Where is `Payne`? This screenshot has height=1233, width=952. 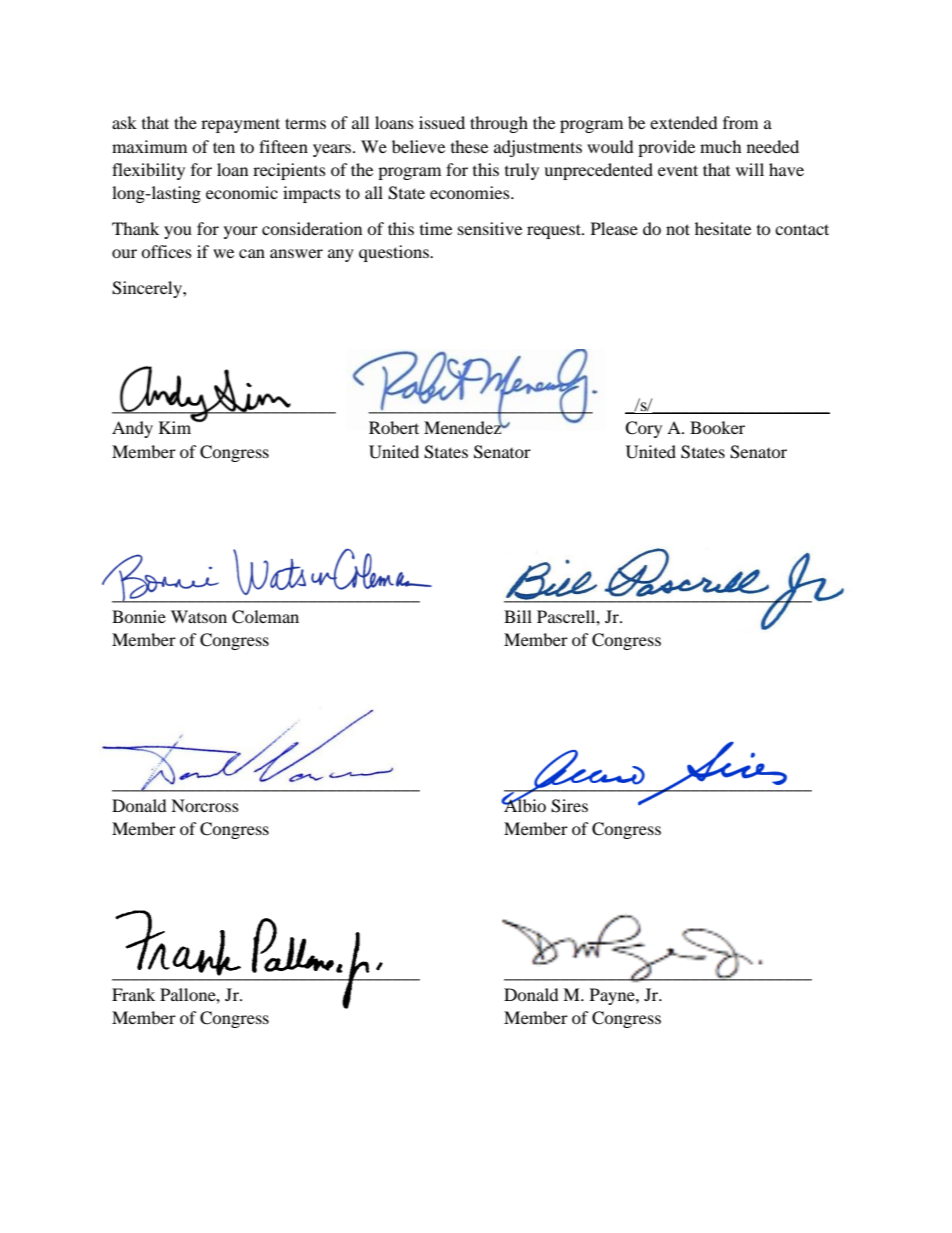
Payne is located at coordinates (613, 996).
